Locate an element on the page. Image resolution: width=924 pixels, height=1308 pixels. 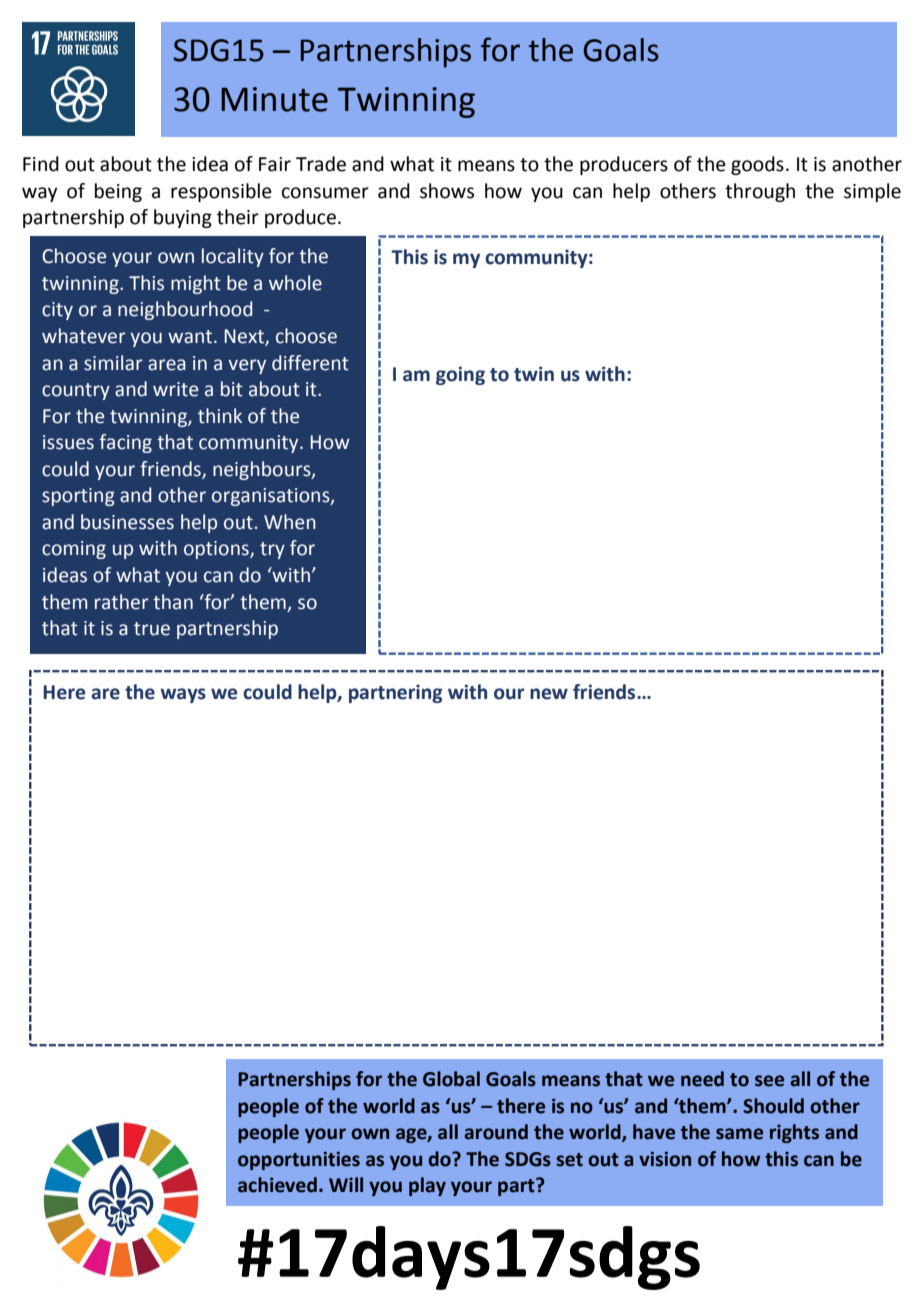
being is located at coordinates (118, 192).
